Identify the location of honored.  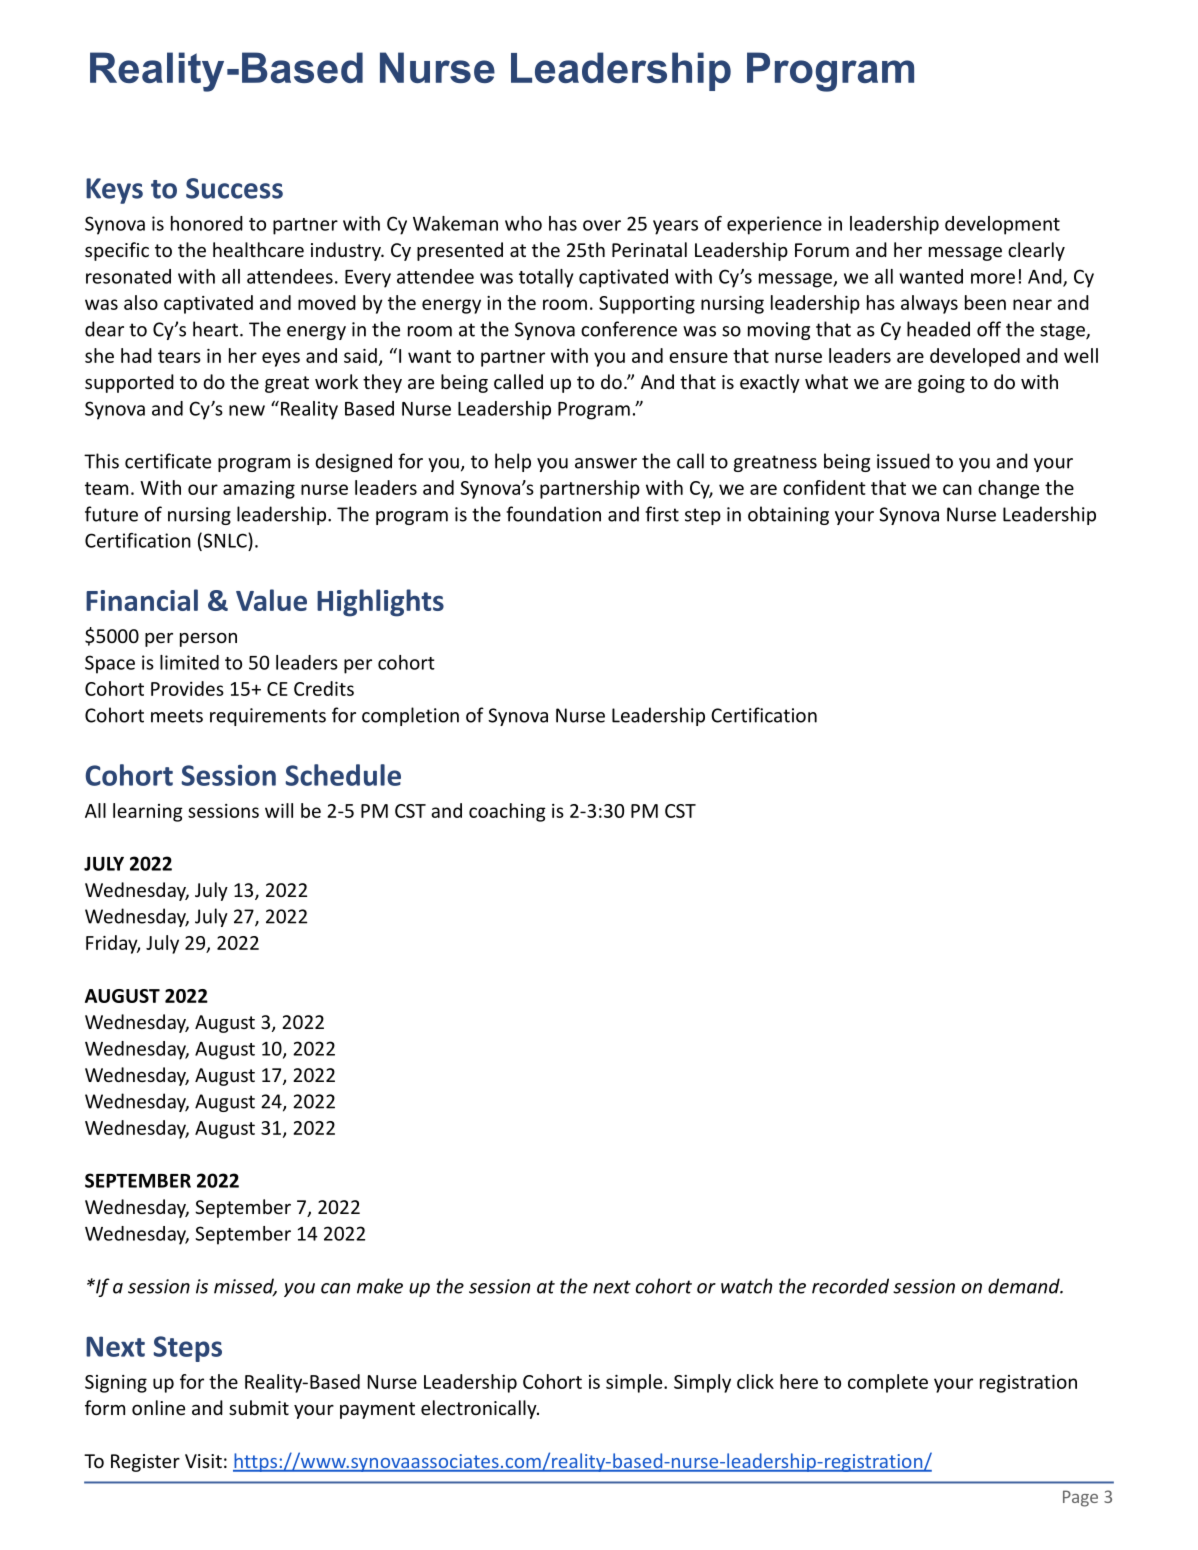
(207, 223).
